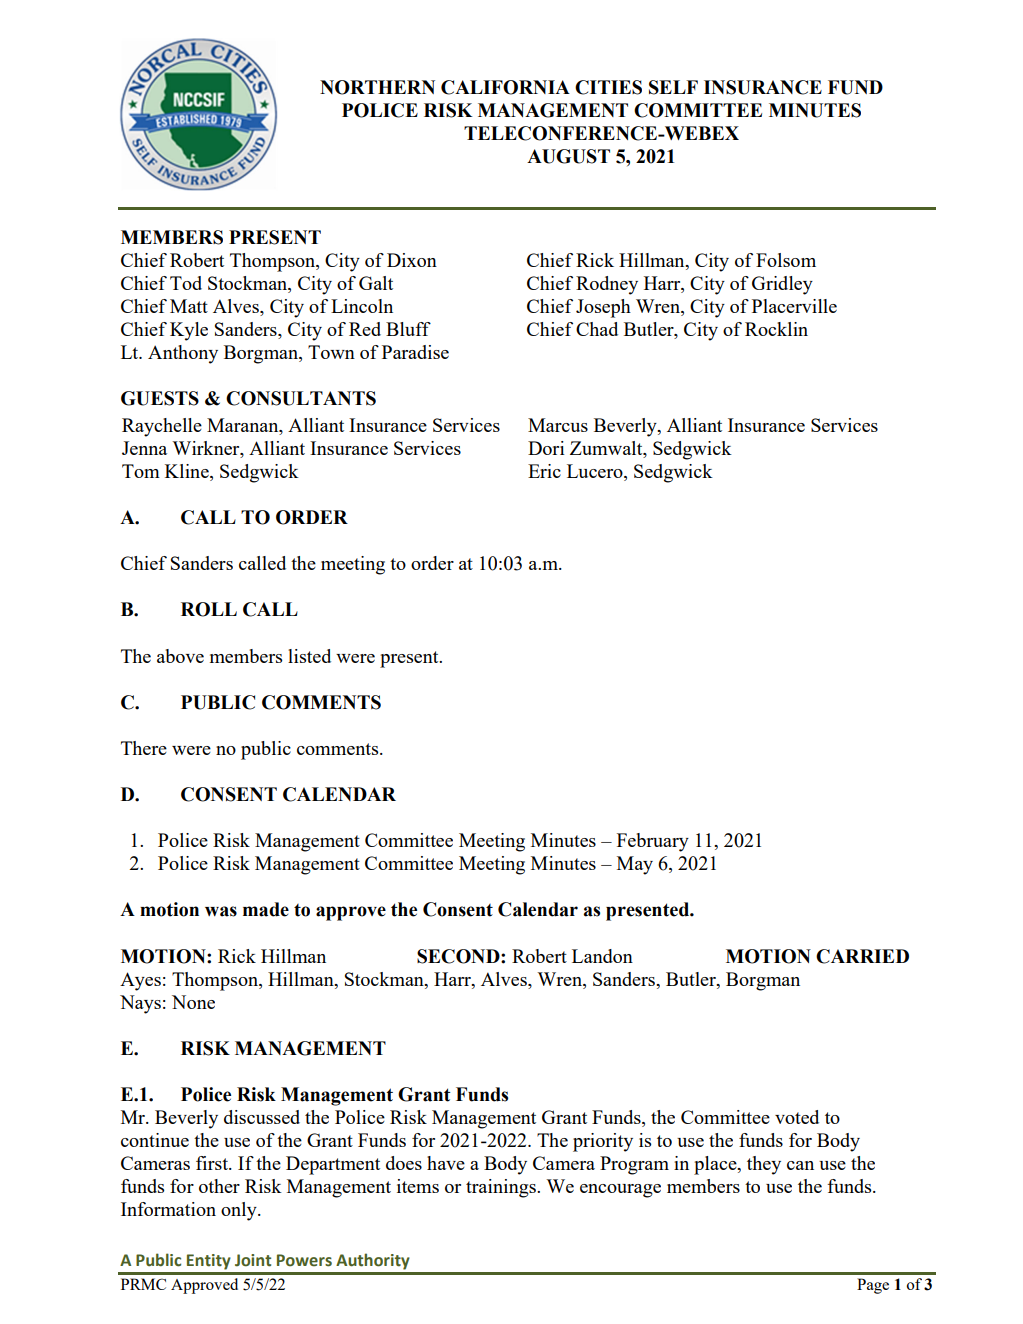 This image has height=1324, width=1023. I want to click on SELF, so click(673, 87).
